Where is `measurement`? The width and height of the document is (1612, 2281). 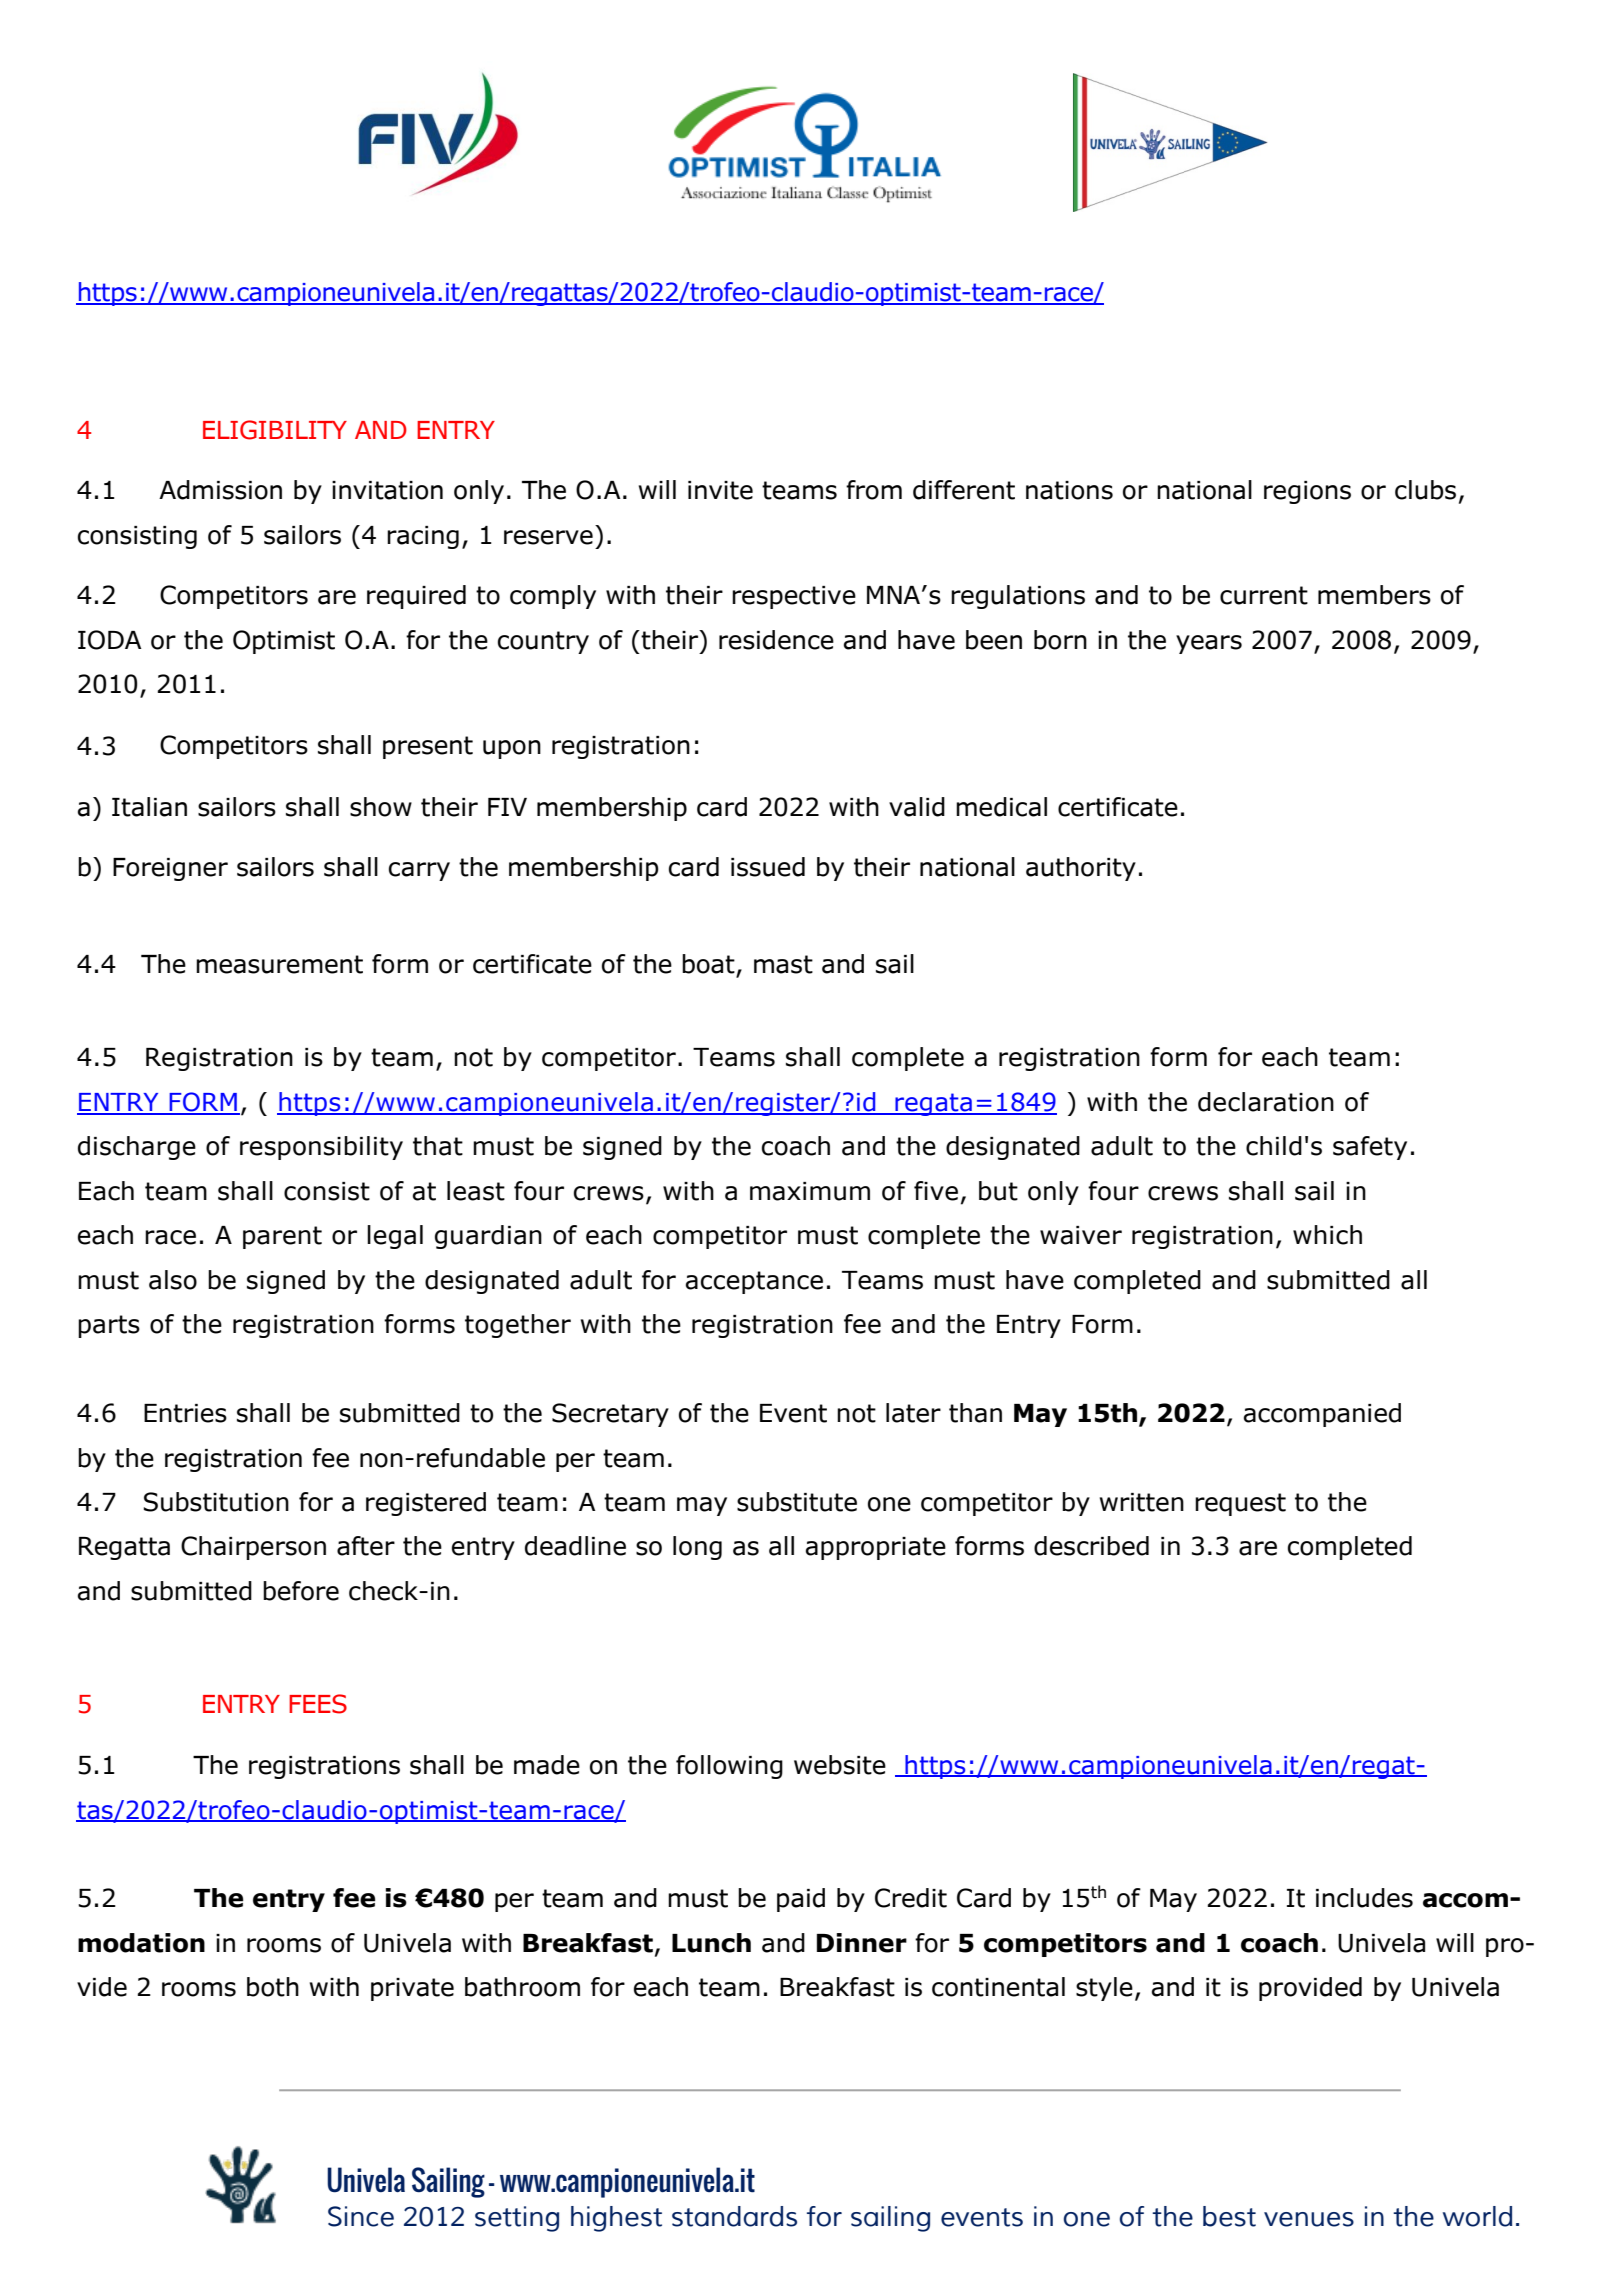 measurement is located at coordinates (279, 964).
